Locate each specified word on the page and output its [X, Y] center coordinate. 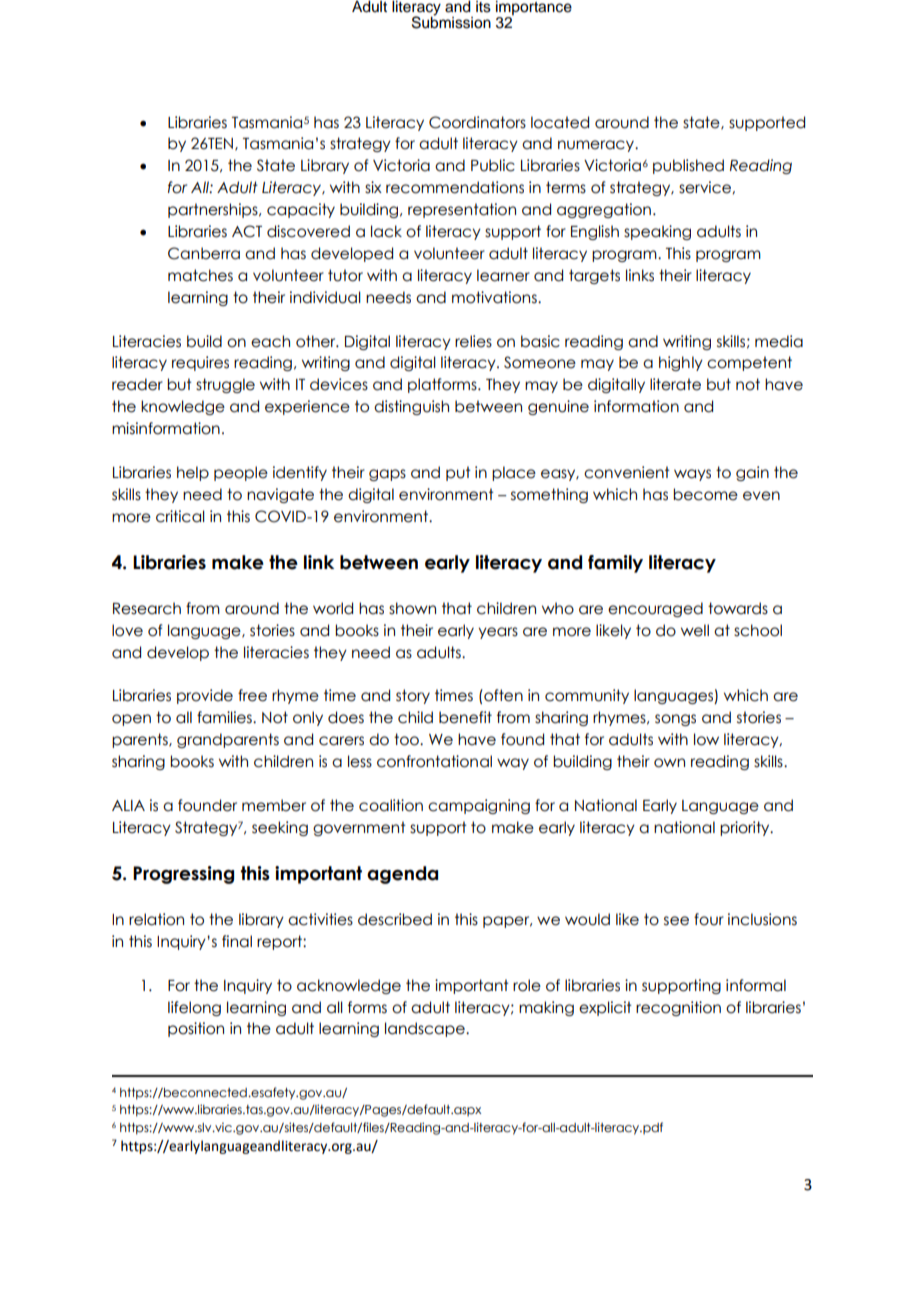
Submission [451, 21]
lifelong [194, 1008]
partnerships [214, 210]
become [705, 494]
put [458, 473]
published [688, 166]
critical [180, 516]
